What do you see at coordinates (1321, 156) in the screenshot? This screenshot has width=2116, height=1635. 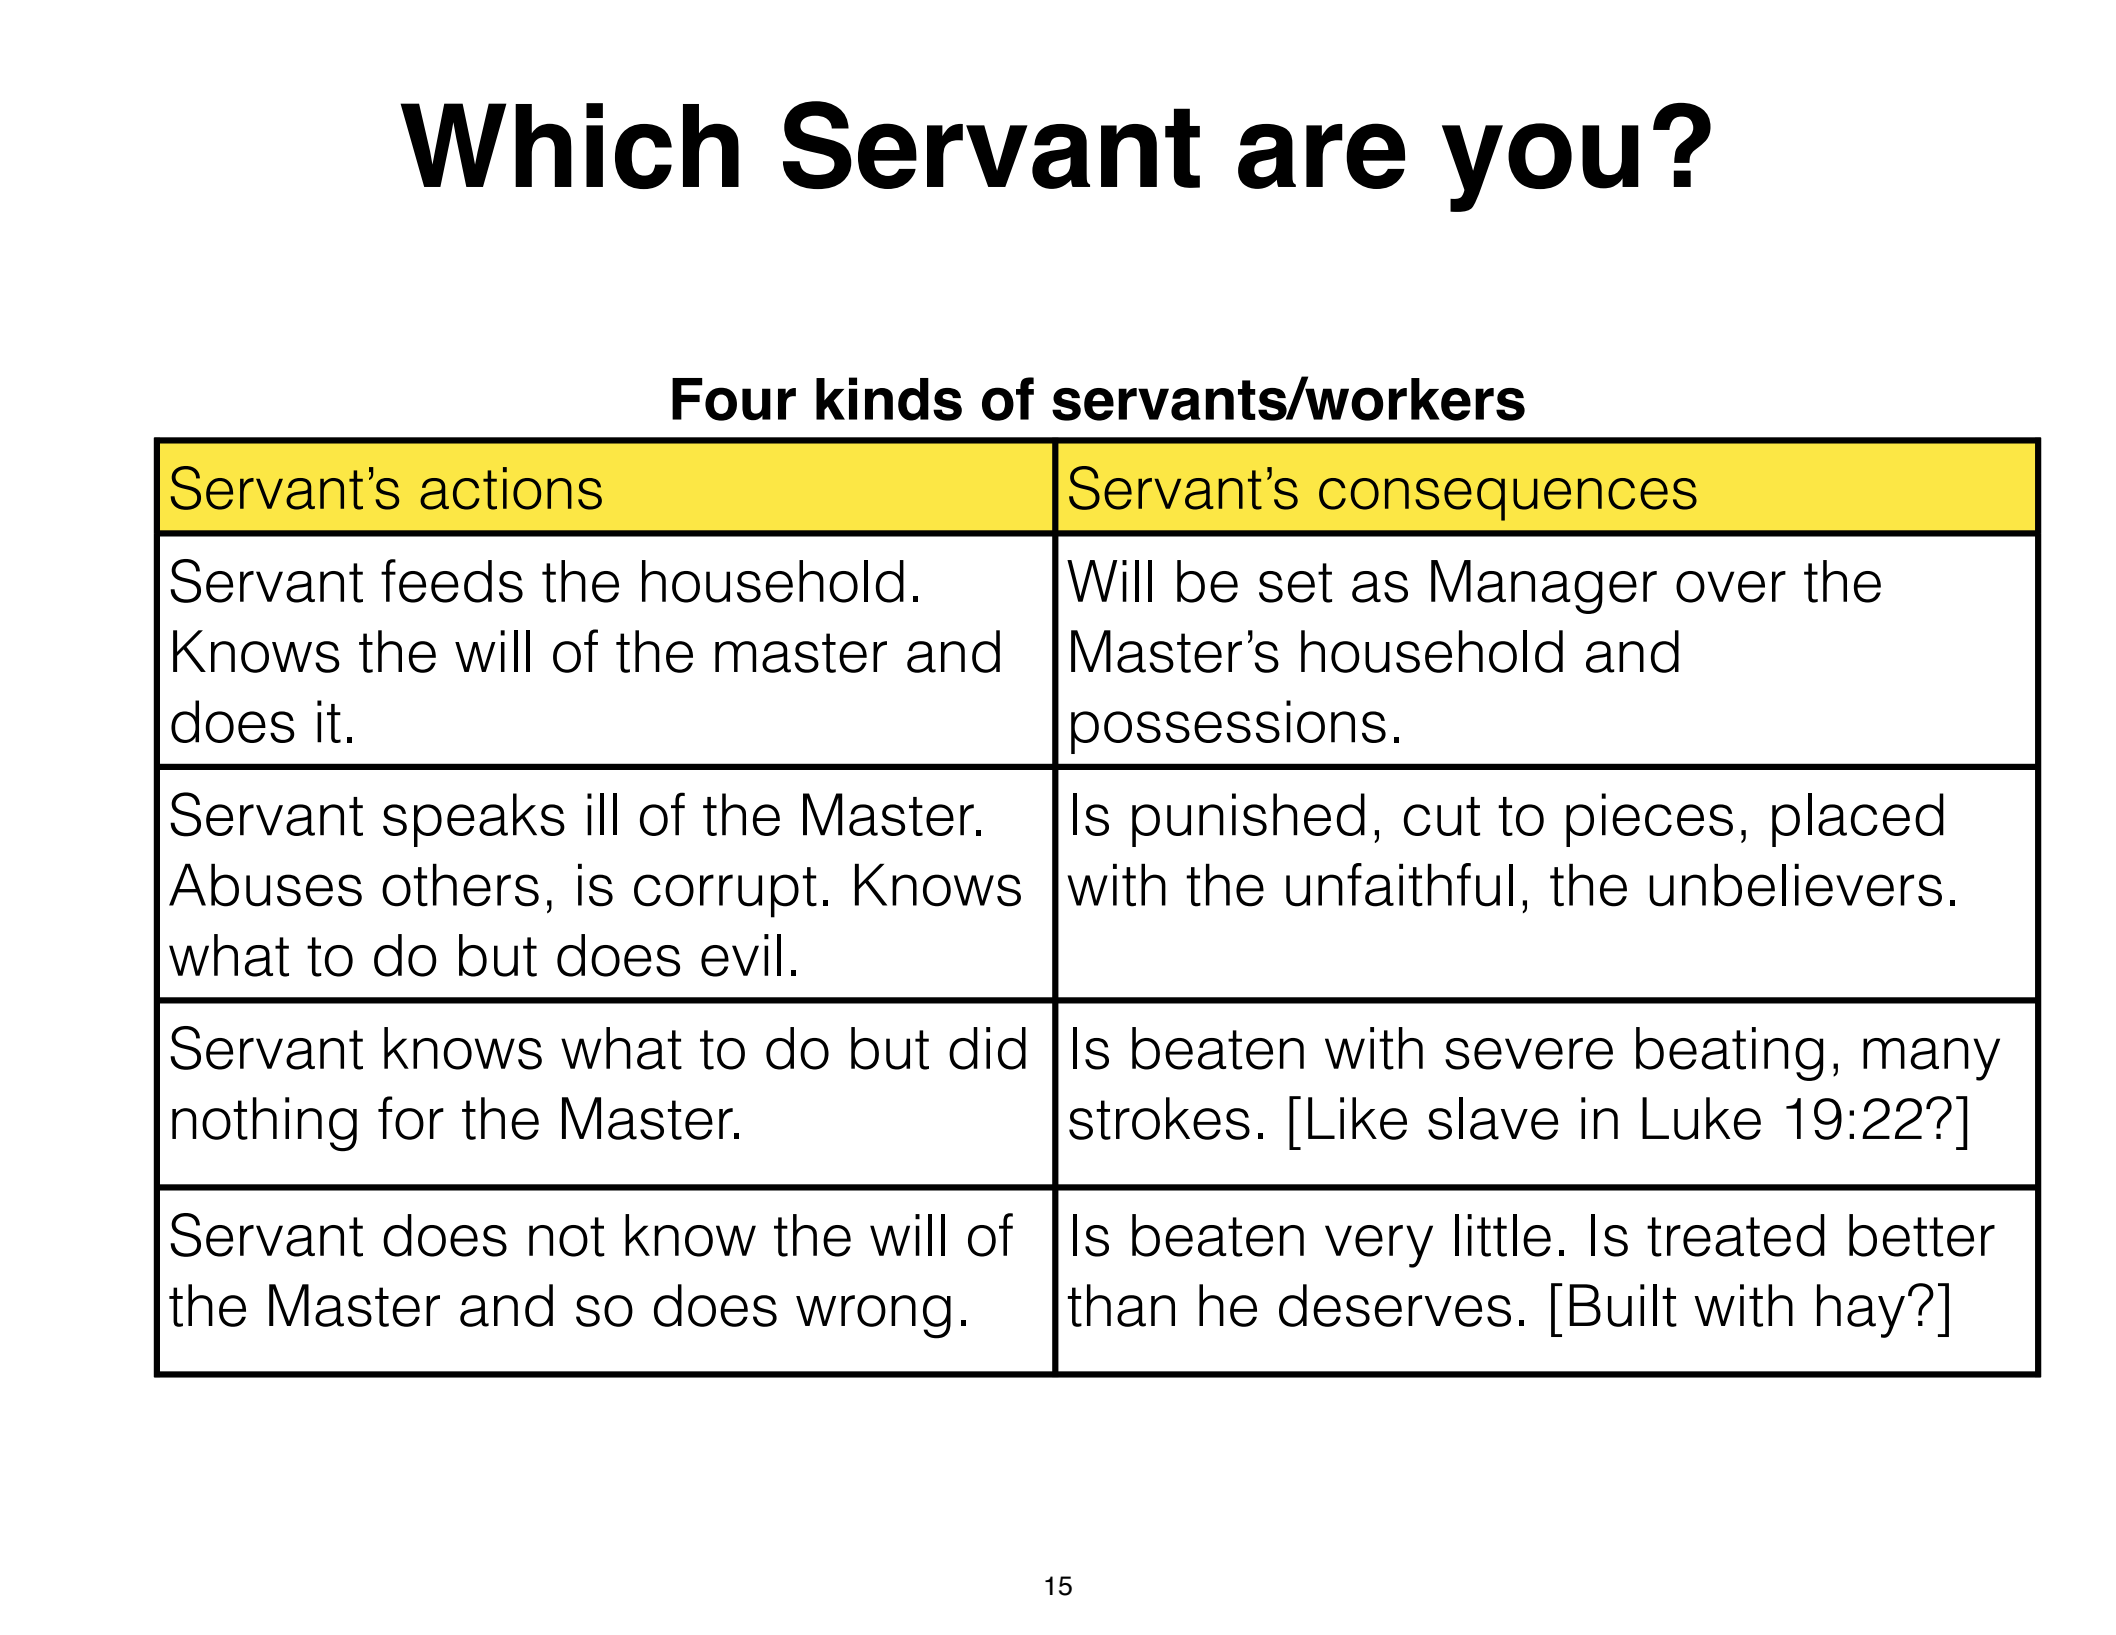 I see `are` at bounding box center [1321, 156].
